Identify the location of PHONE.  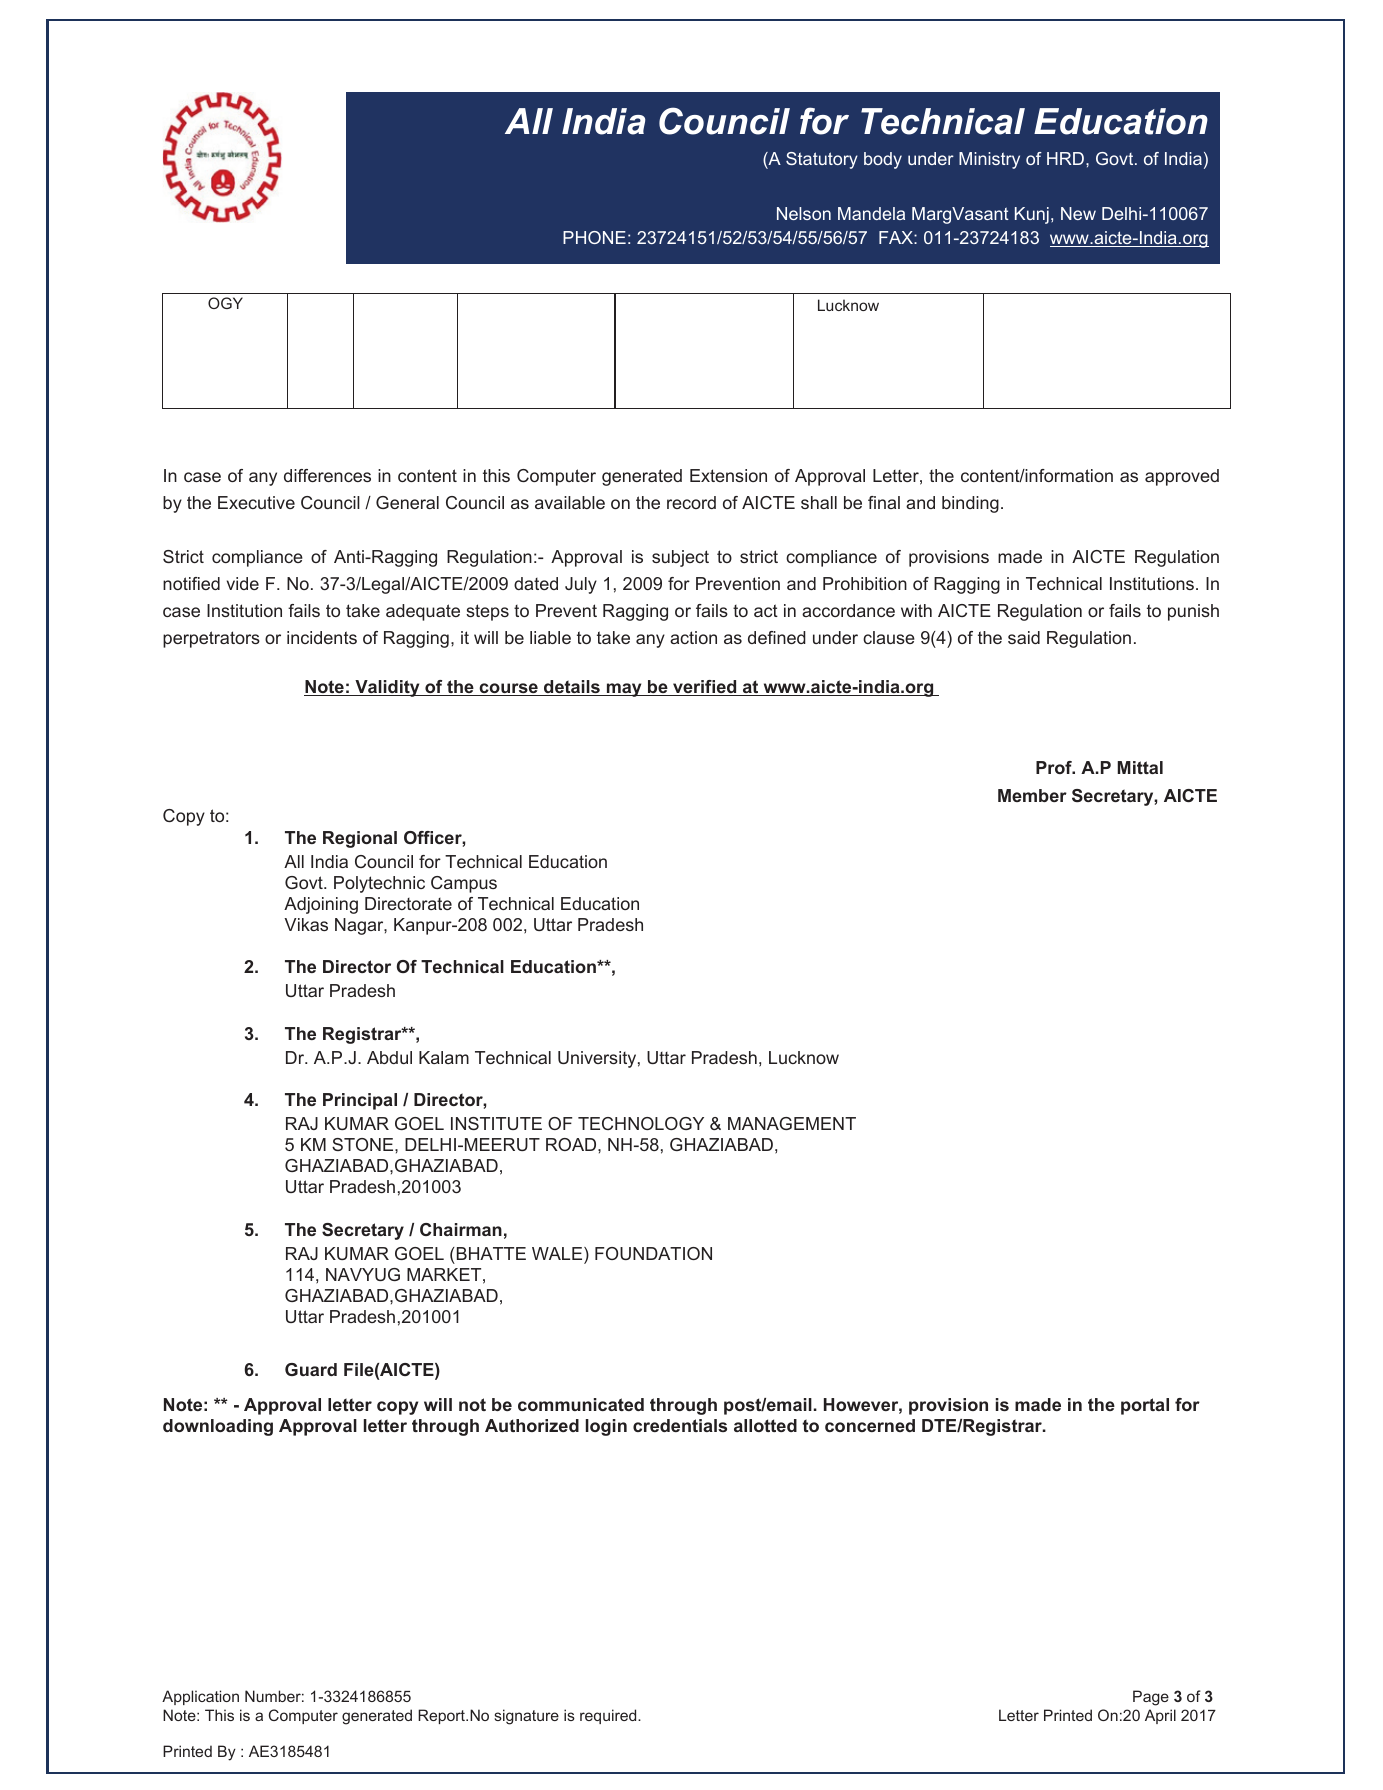
(594, 237).
